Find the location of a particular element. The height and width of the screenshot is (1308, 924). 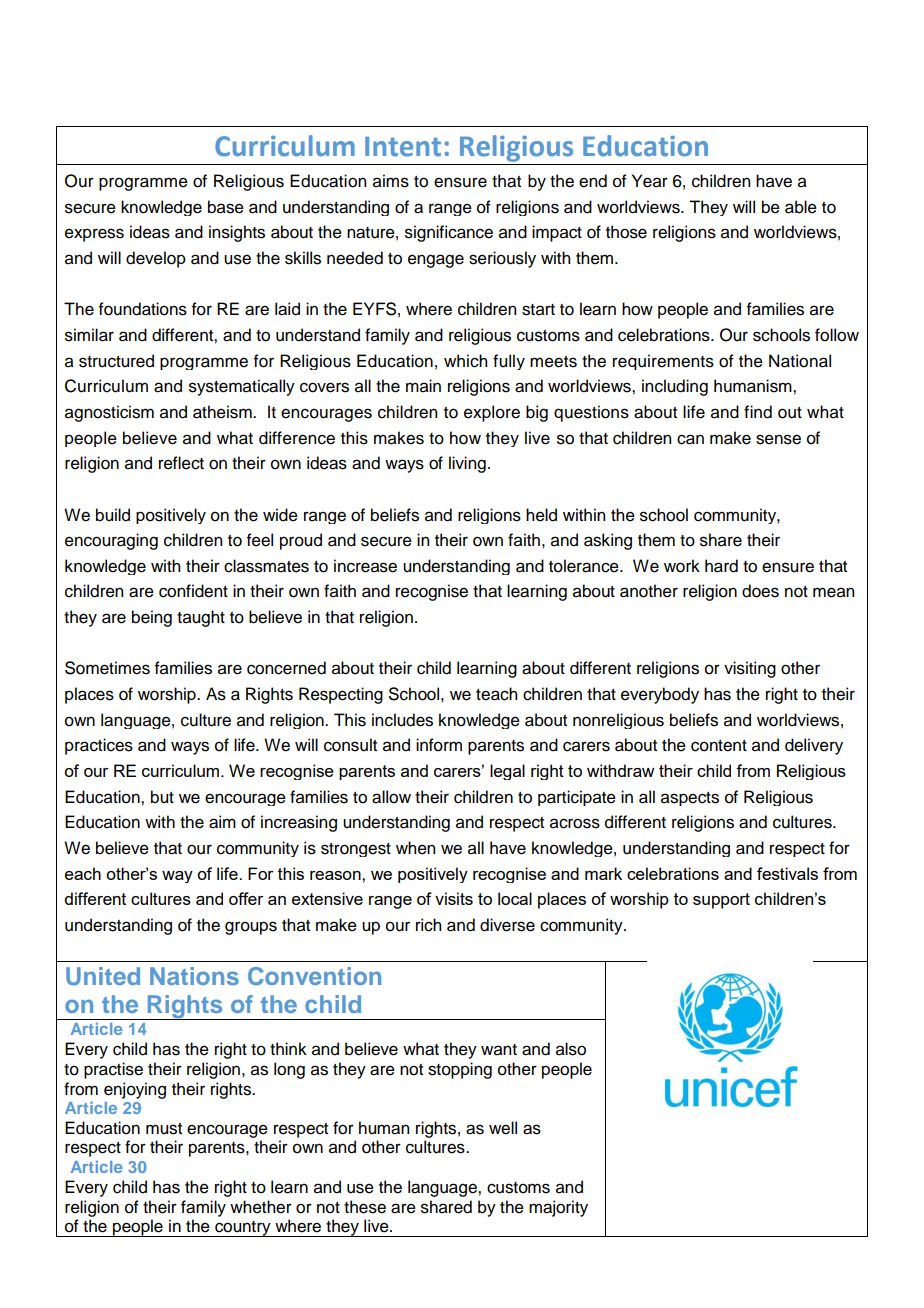

aims is located at coordinates (391, 181).
